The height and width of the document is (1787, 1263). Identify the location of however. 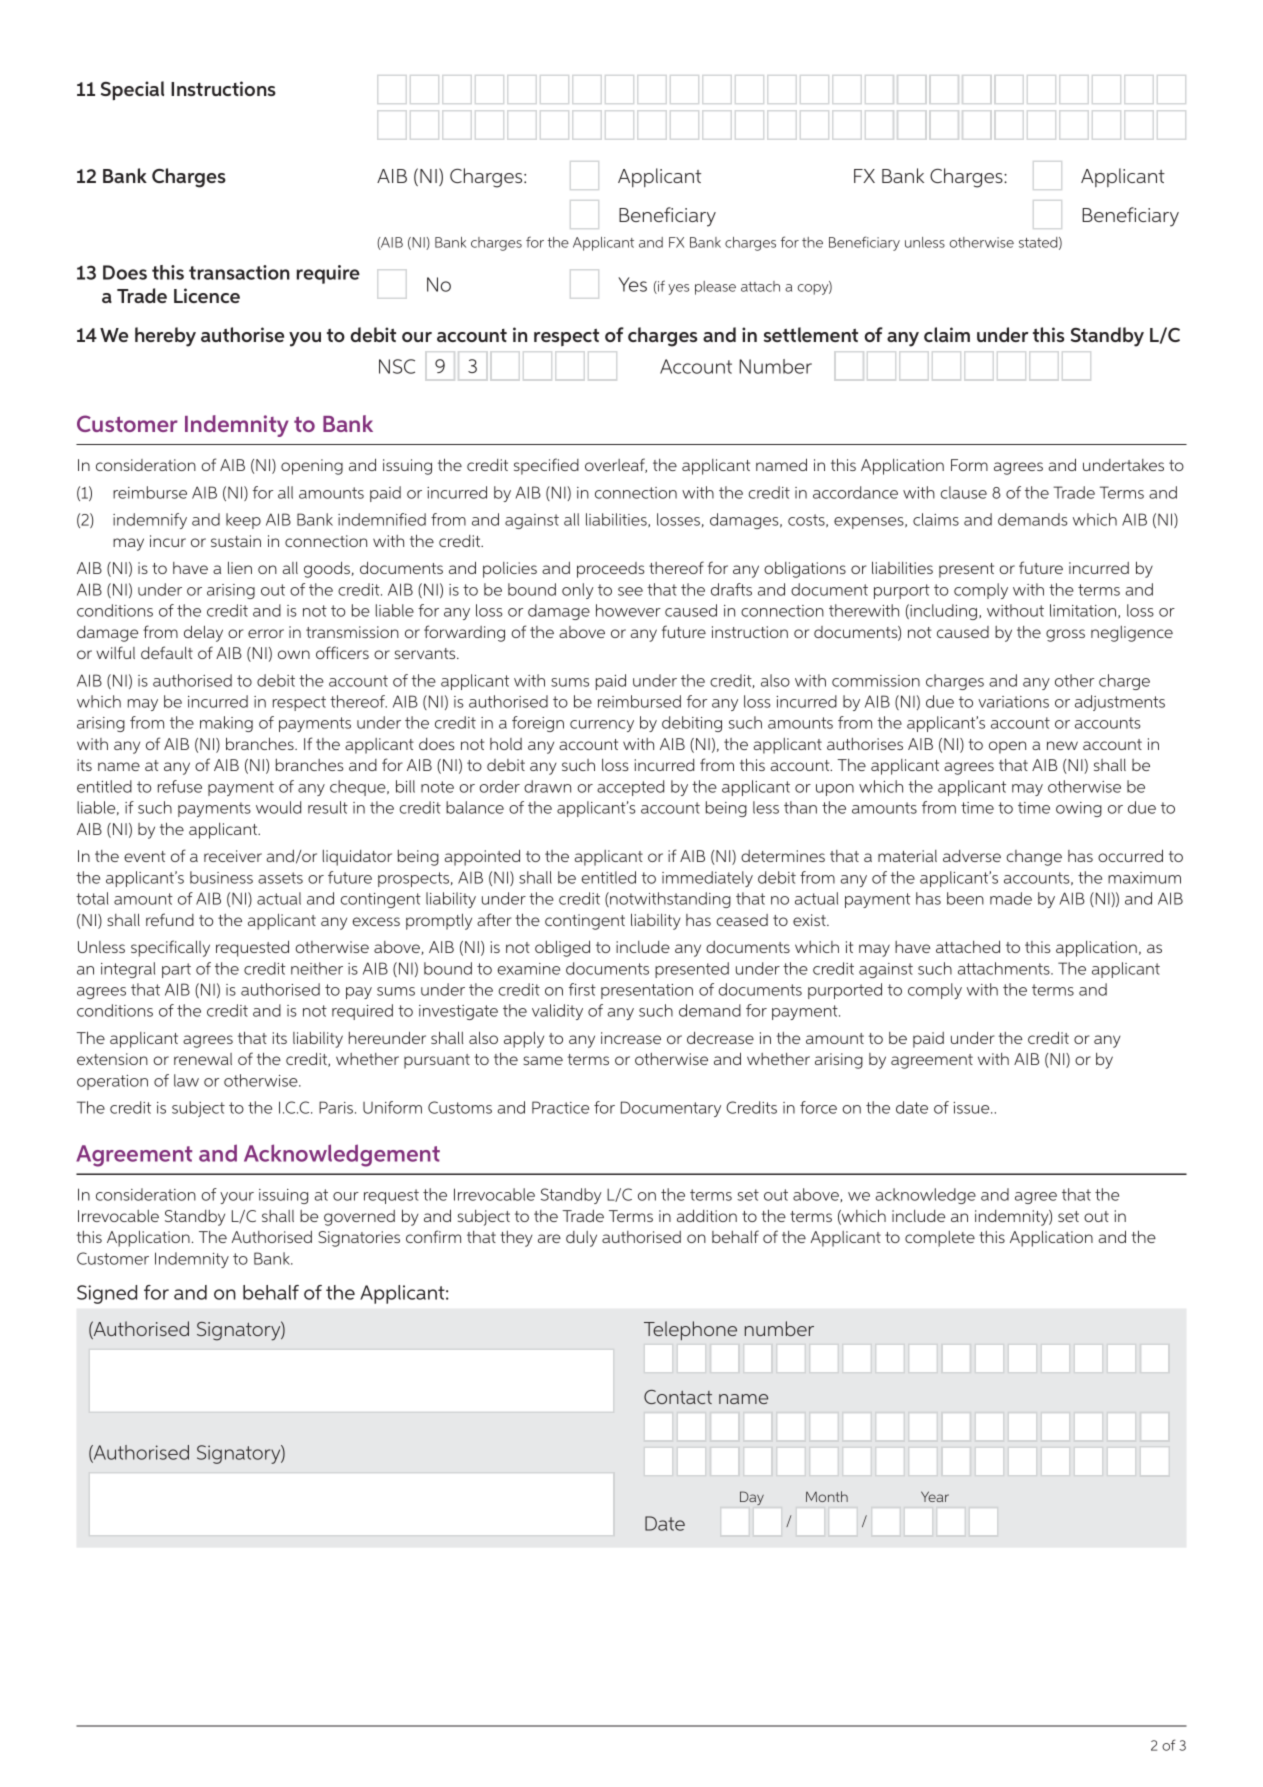
(628, 610).
